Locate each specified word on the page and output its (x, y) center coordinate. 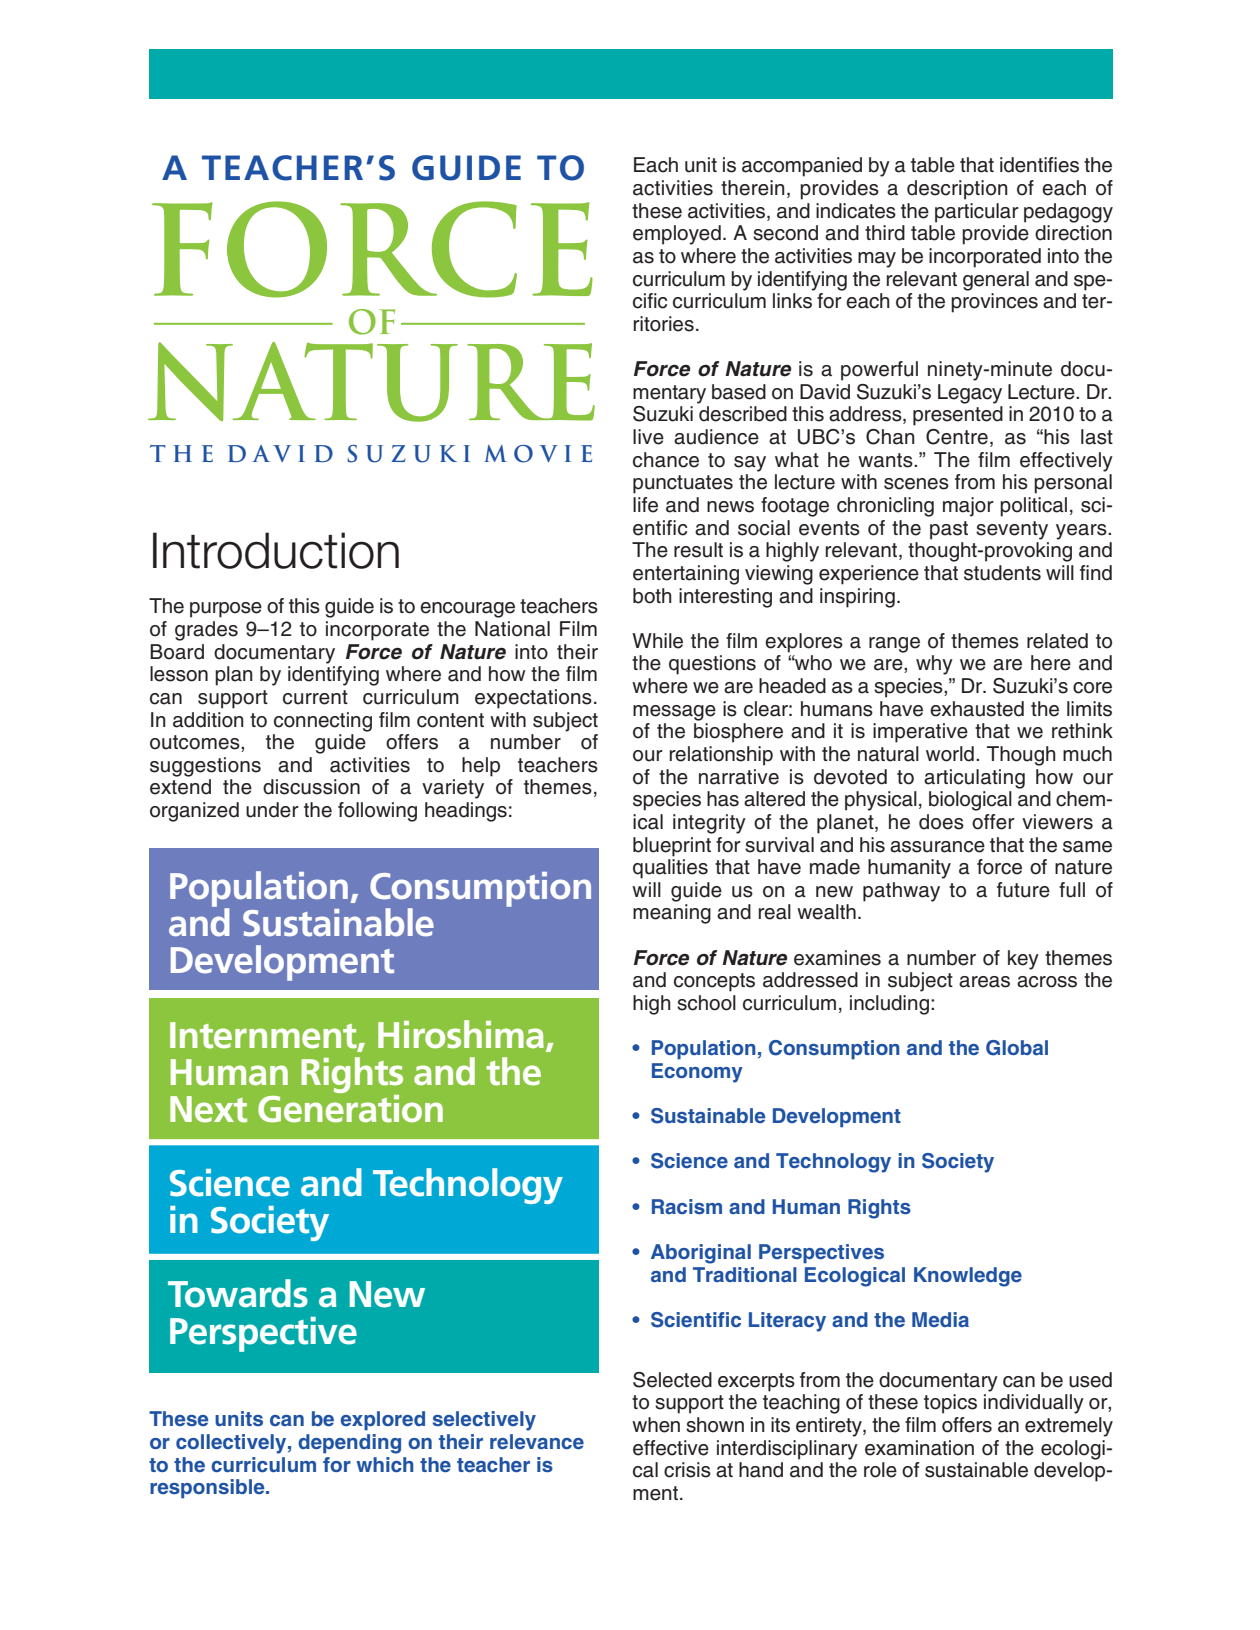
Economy (697, 1073)
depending (349, 1444)
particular (977, 213)
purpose (226, 610)
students (1002, 573)
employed (677, 235)
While (657, 641)
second (785, 233)
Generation (350, 1107)
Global (1017, 1048)
